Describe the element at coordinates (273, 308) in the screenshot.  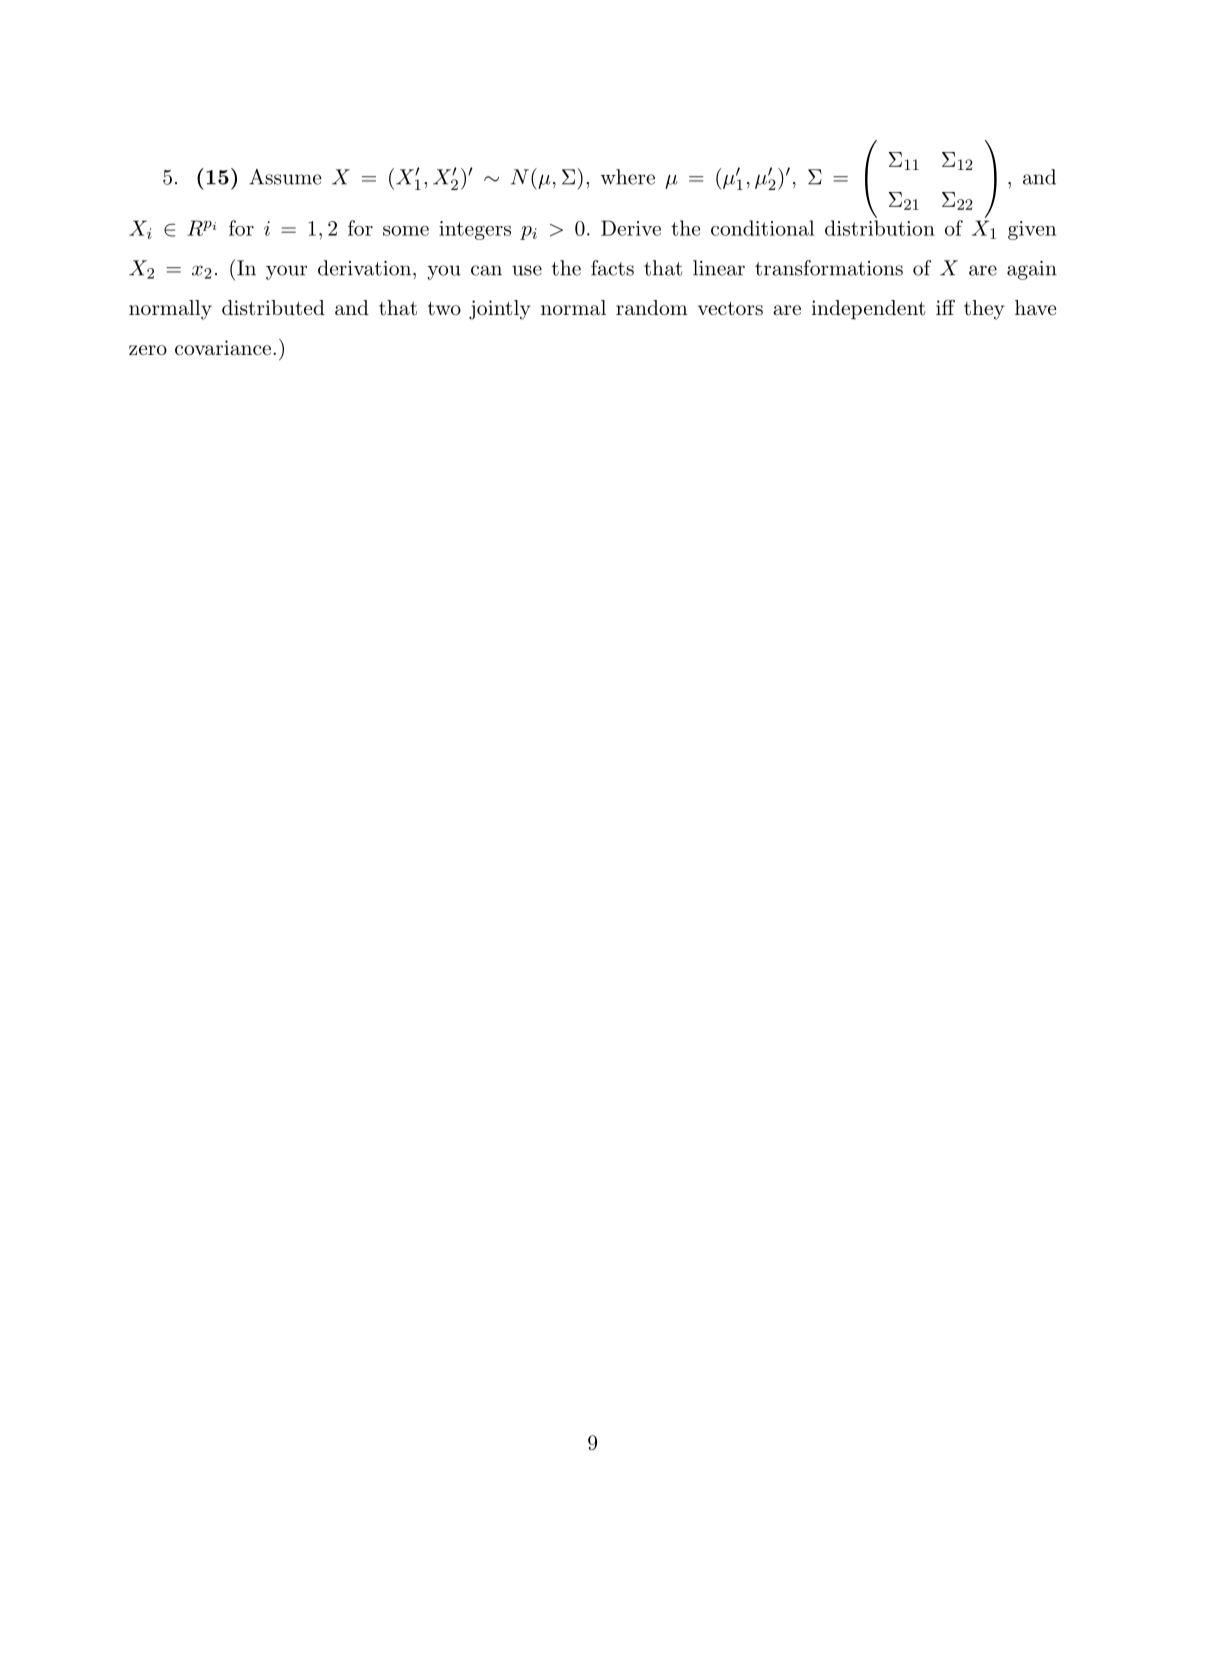
I see `distributed` at that location.
